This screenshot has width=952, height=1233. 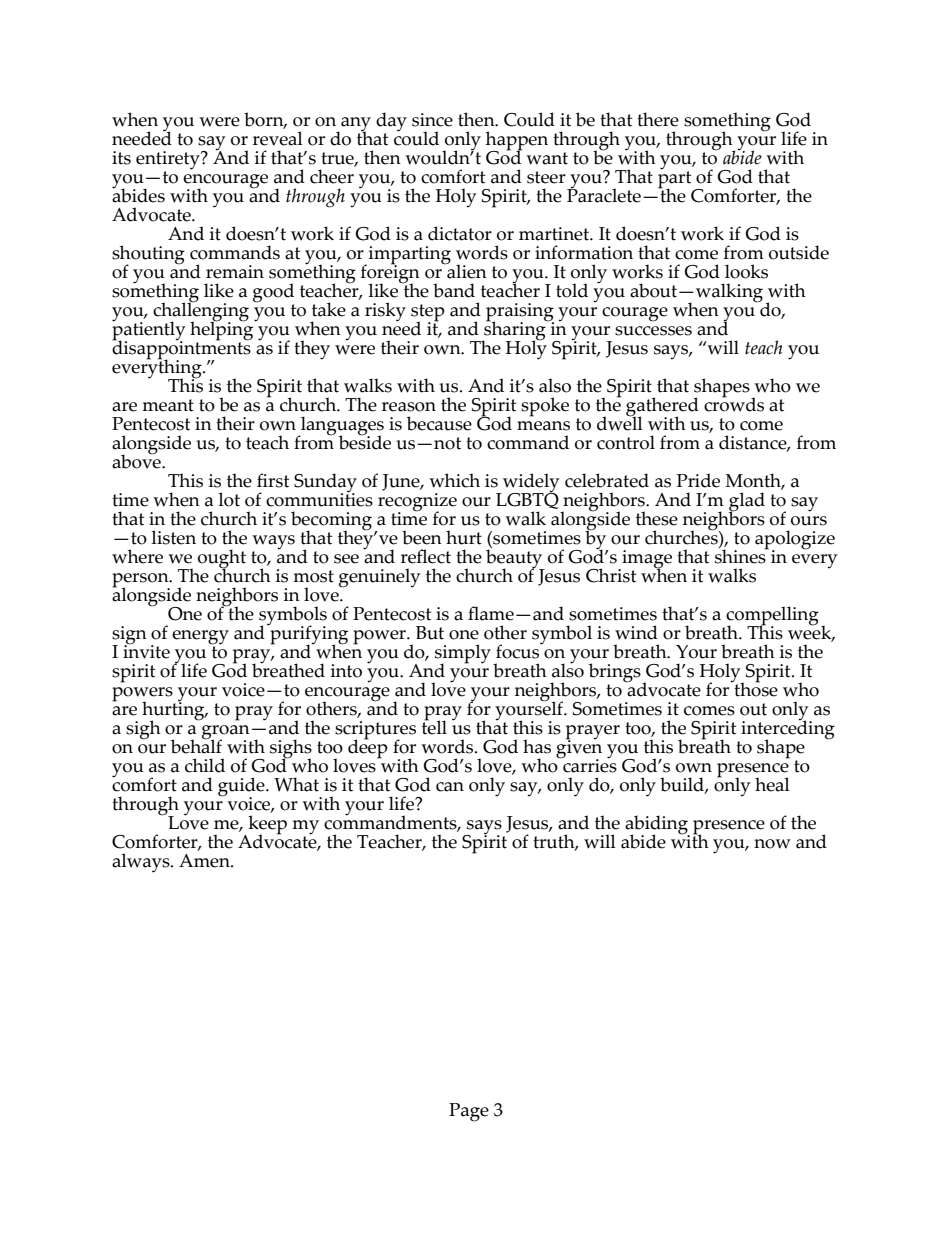 What do you see at coordinates (772, 844) in the screenshot?
I see `now` at bounding box center [772, 844].
